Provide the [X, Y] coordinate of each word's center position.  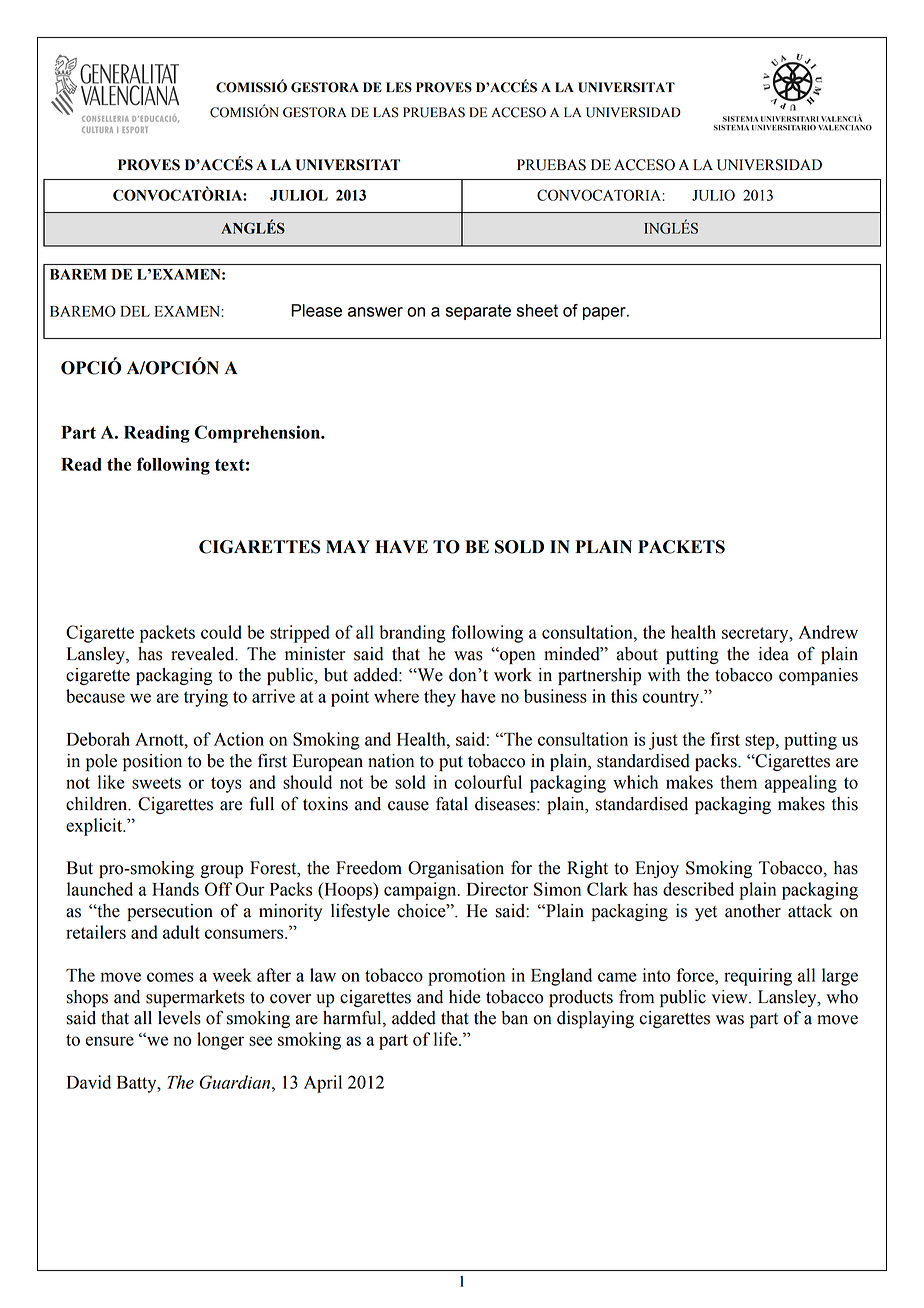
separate [478, 312]
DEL [135, 311]
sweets [156, 783]
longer [220, 1041]
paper [605, 313]
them [738, 782]
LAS [386, 112]
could [221, 632]
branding [412, 634]
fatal [452, 803]
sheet [537, 310]
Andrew [828, 632]
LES [399, 87]
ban [514, 1018]
